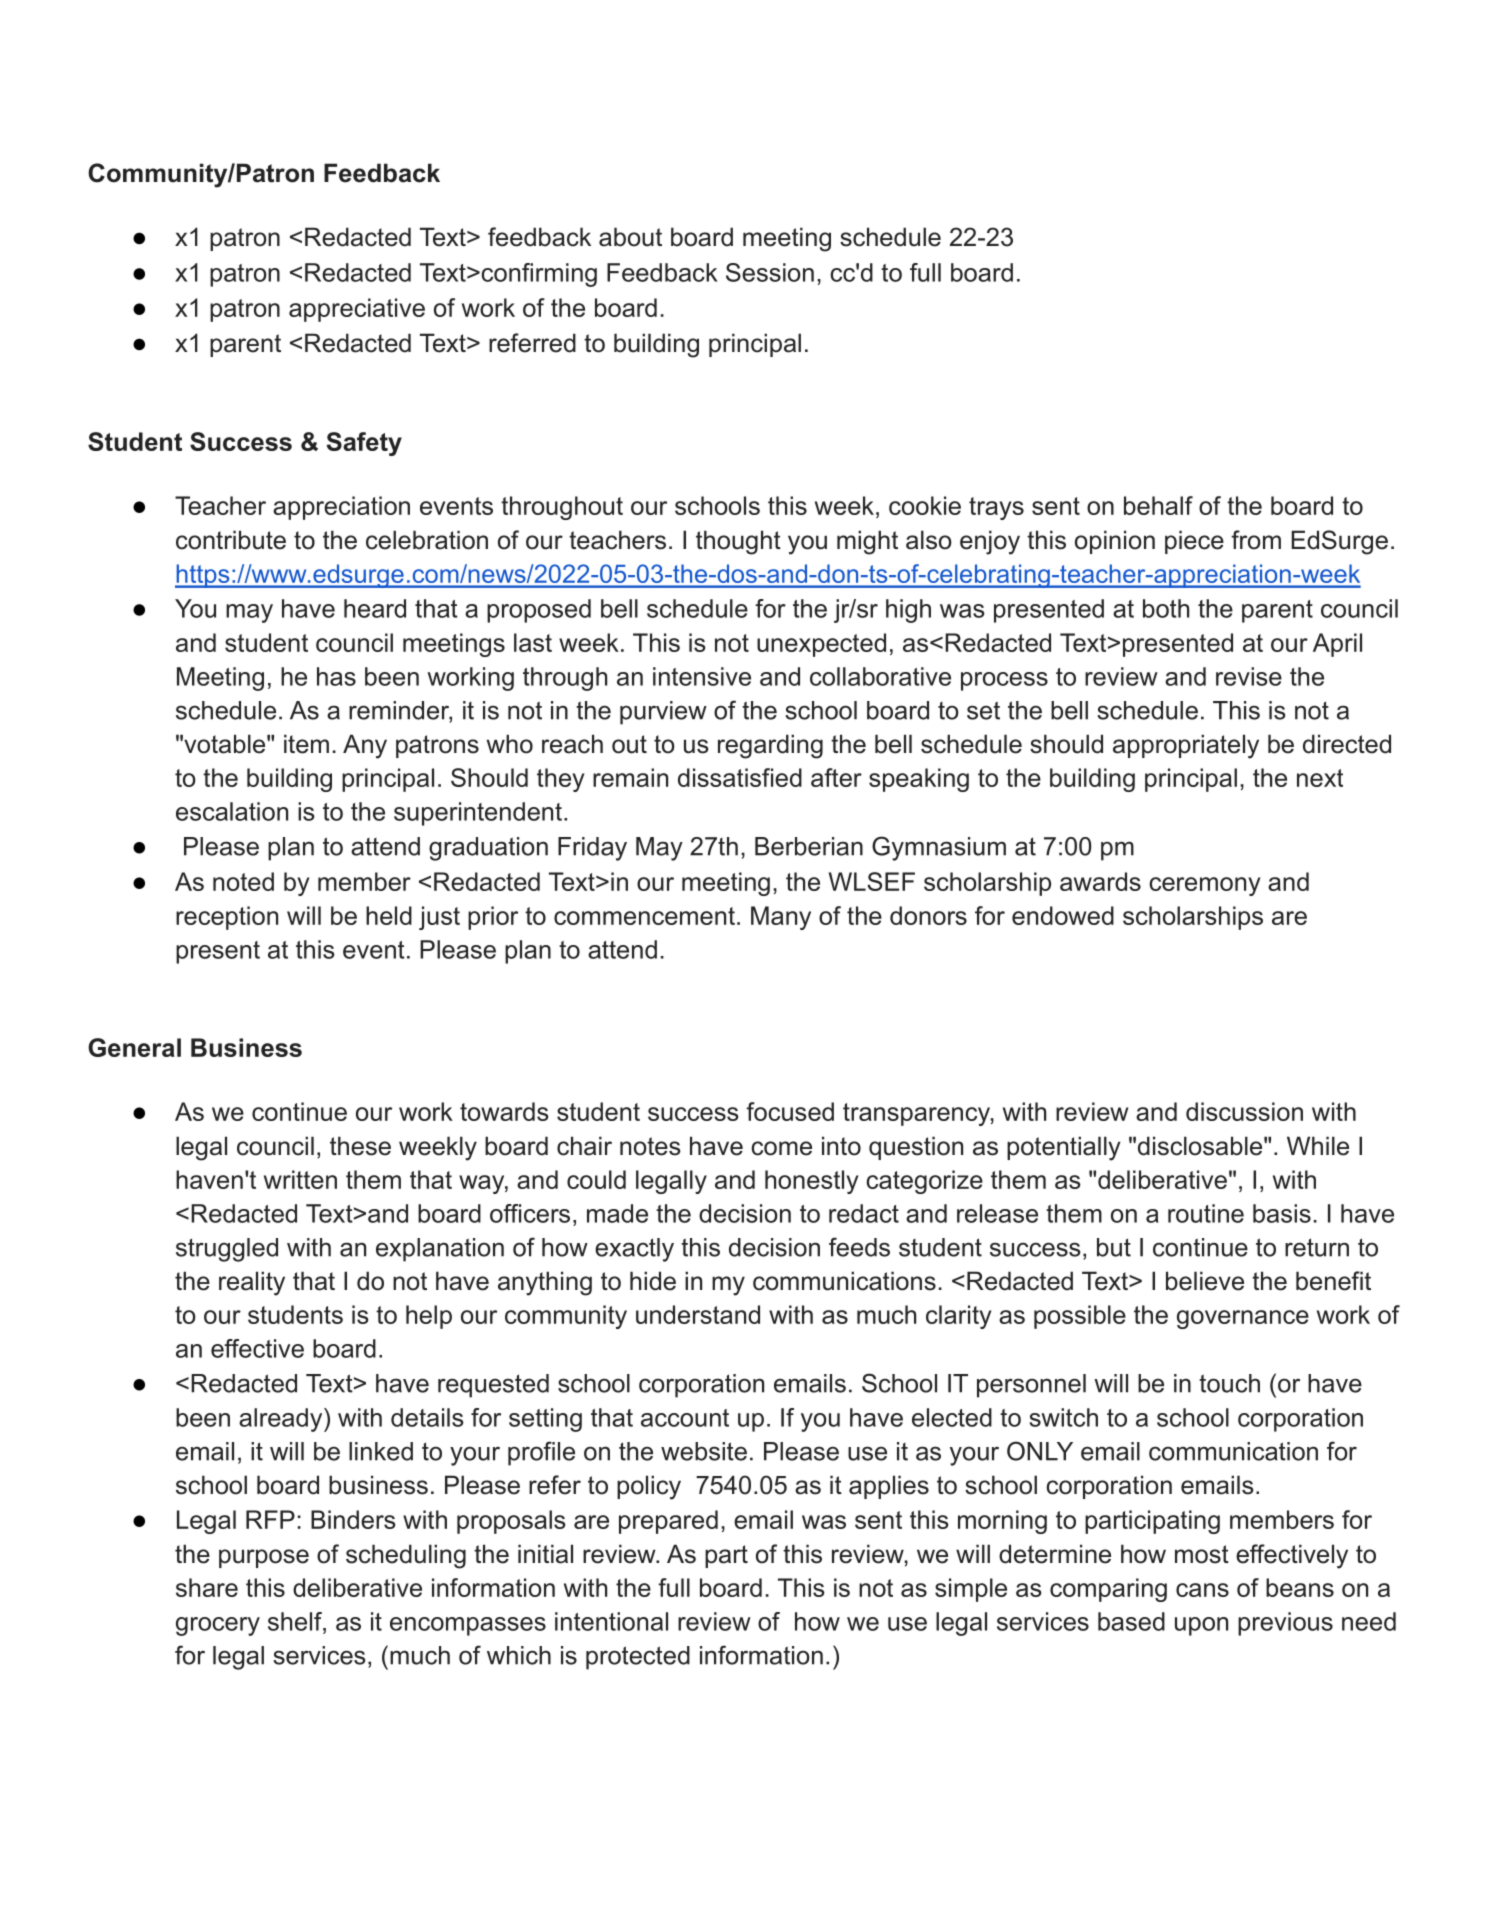 The image size is (1487, 1924). I want to click on behalf, so click(1158, 505).
